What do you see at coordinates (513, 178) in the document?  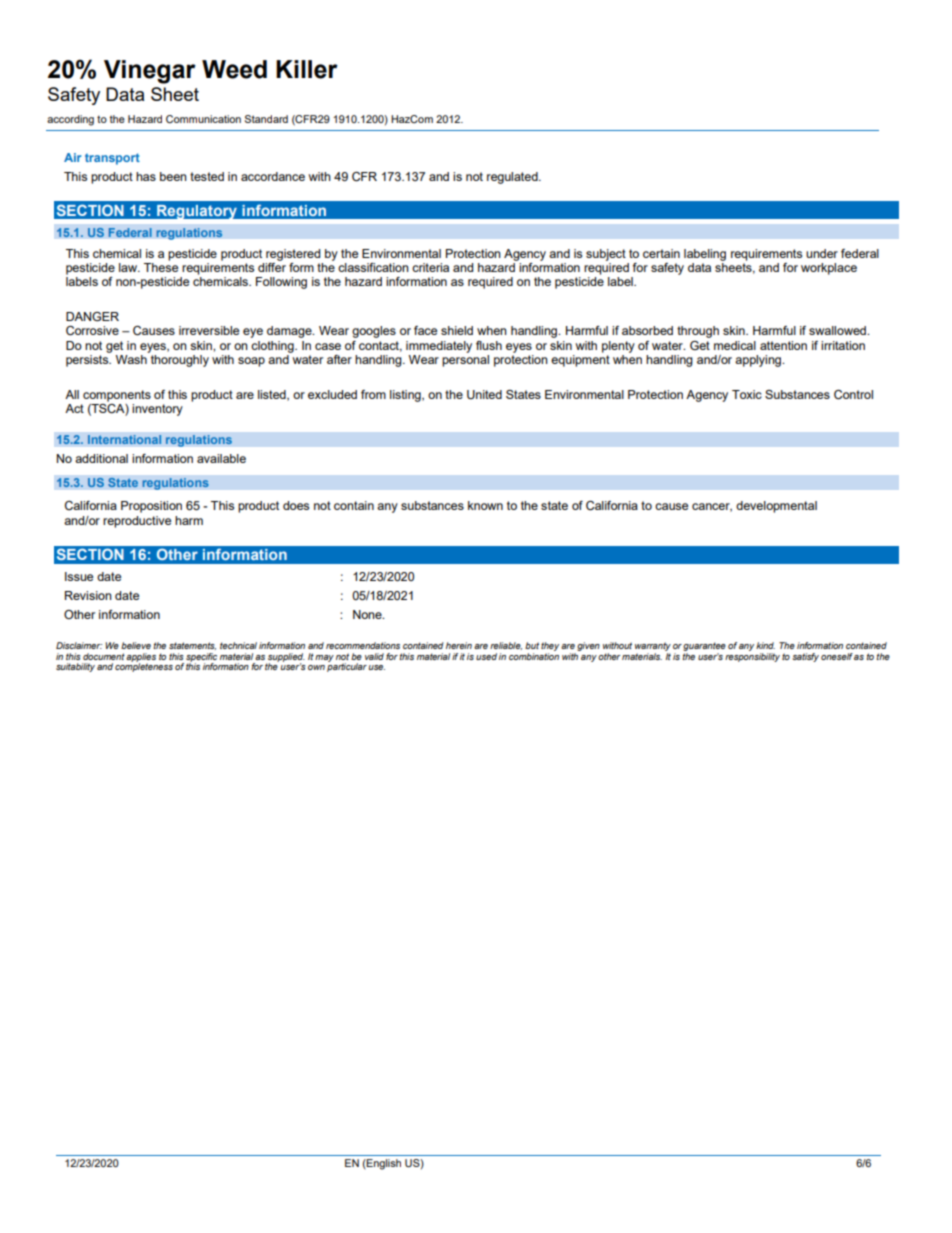 I see `regulated` at bounding box center [513, 178].
